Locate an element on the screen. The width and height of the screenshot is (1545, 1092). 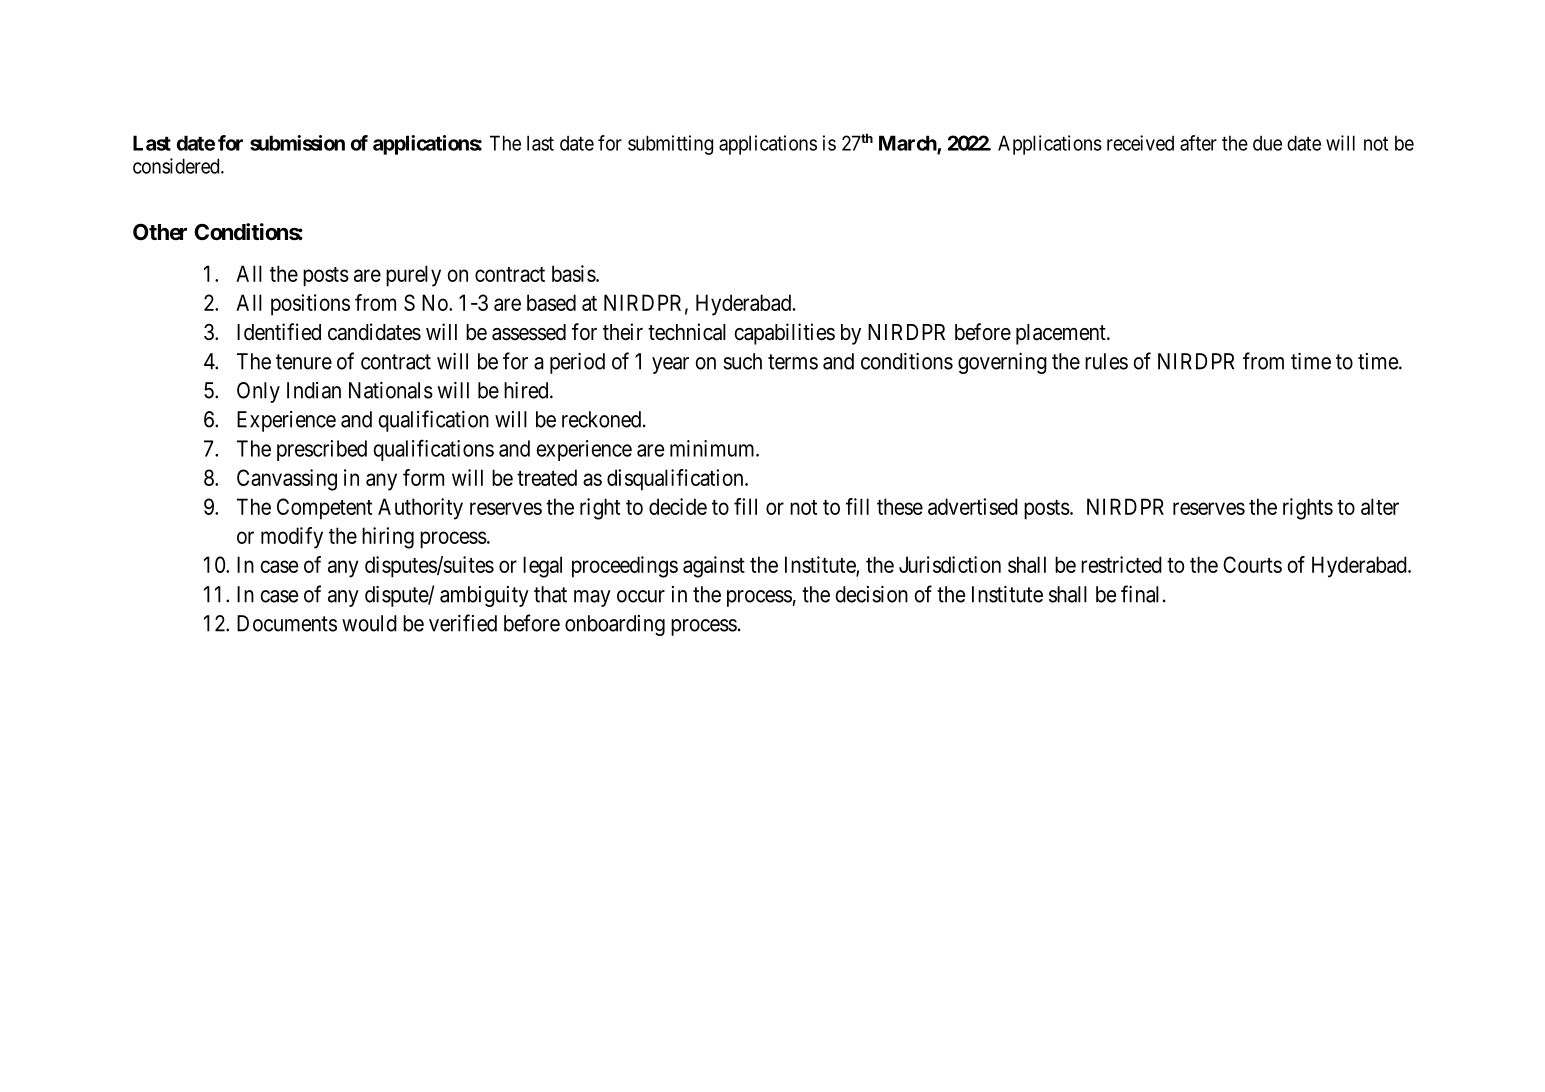
Indian is located at coordinates (314, 390).
